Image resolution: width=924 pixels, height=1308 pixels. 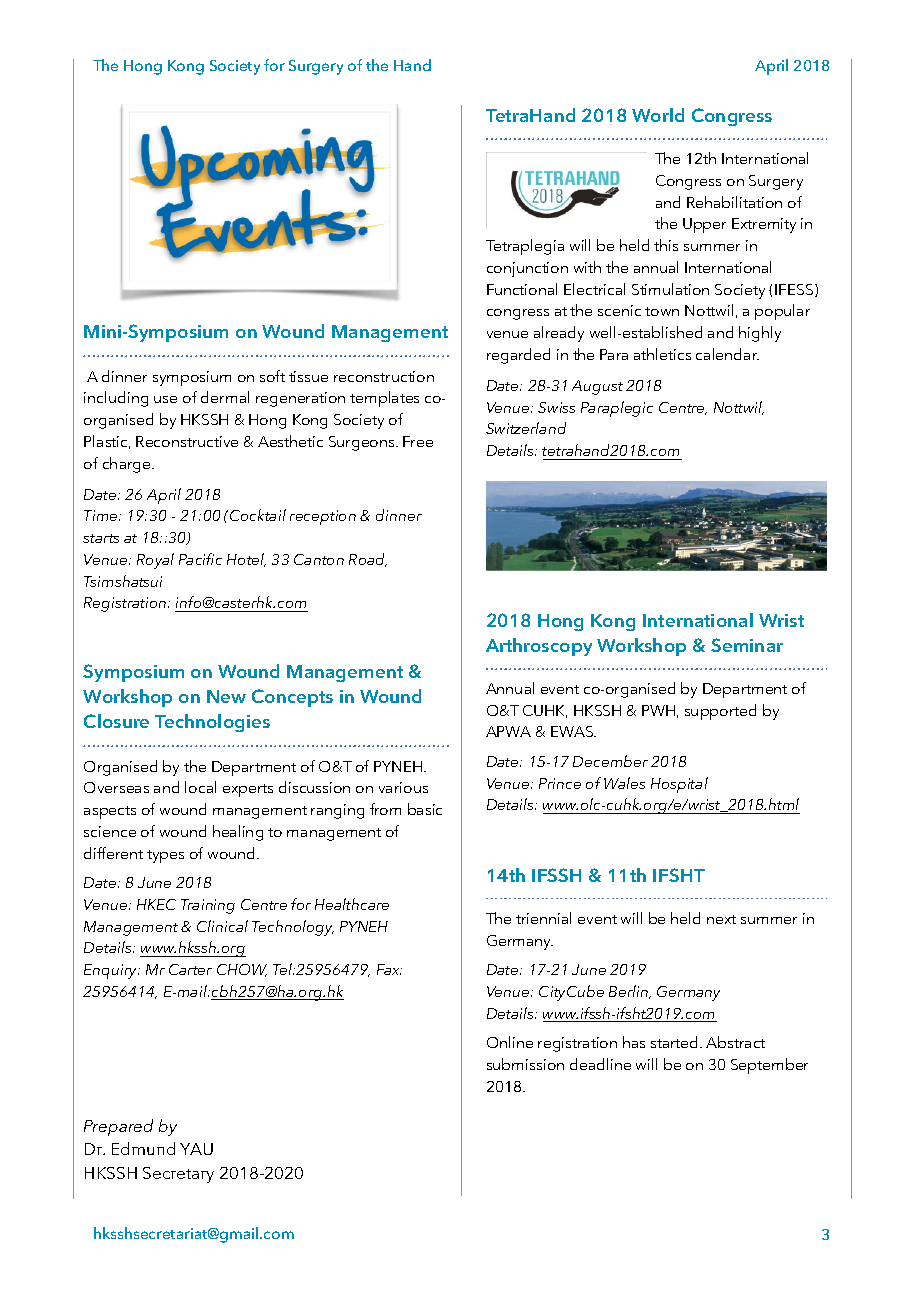 What do you see at coordinates (165, 399) in the document?
I see `use` at bounding box center [165, 399].
